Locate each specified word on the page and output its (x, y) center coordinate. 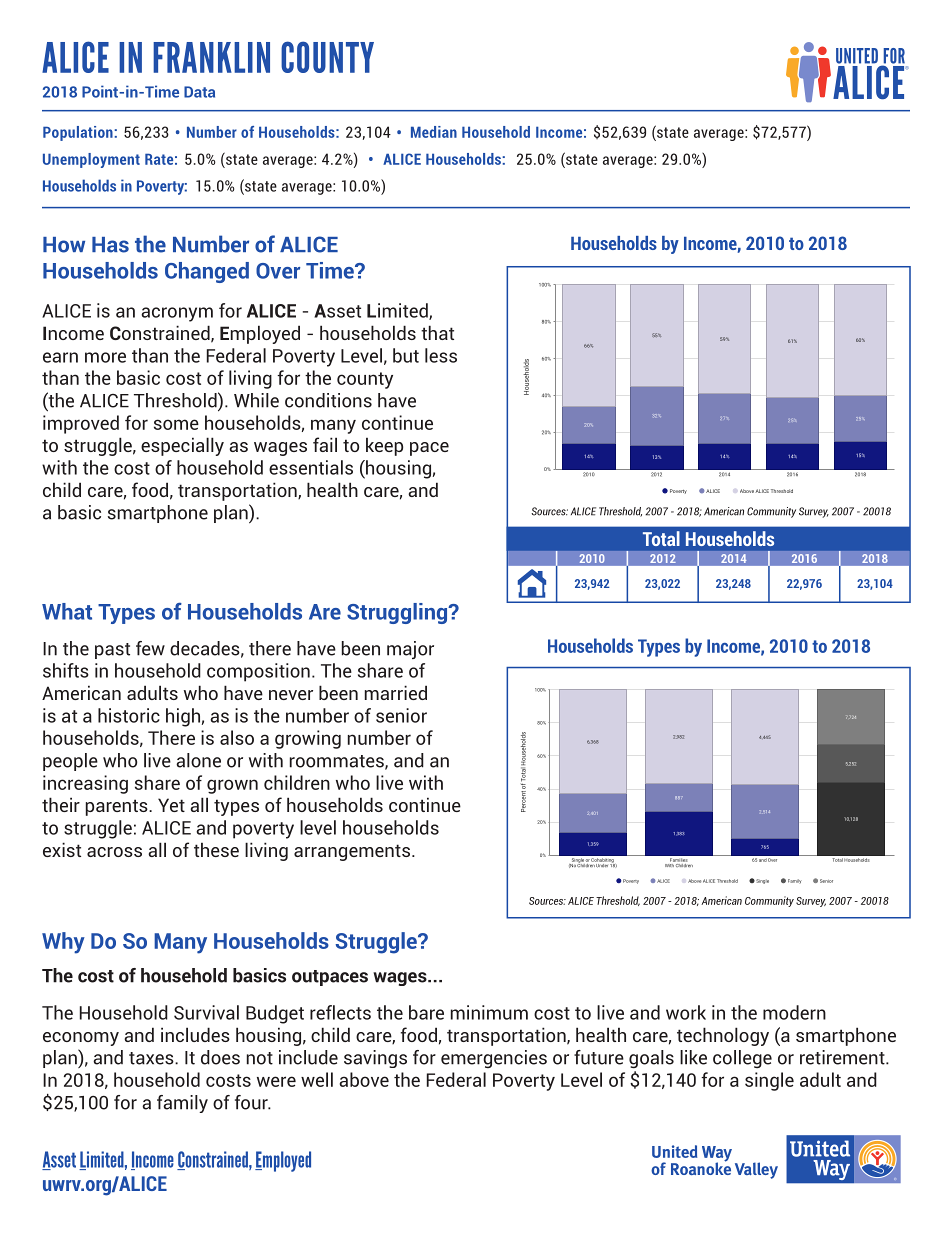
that (437, 332)
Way (717, 1155)
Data (199, 92)
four (252, 1102)
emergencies (494, 1059)
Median (434, 132)
